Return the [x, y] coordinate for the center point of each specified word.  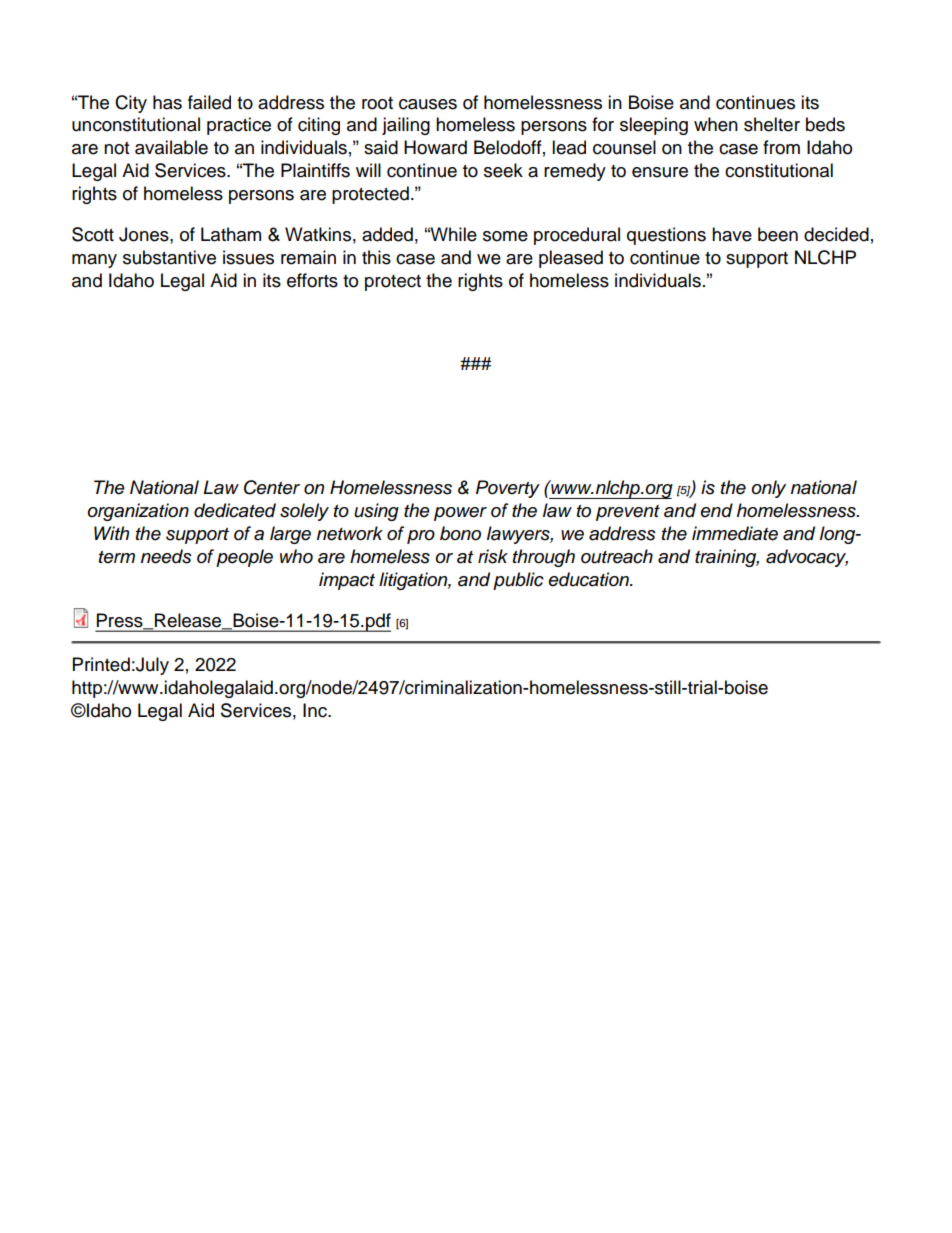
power [460, 514]
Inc [316, 710]
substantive [169, 257]
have [732, 234]
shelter [772, 124]
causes [428, 104]
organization [138, 512]
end [717, 510]
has [167, 102]
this [376, 257]
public [518, 581]
